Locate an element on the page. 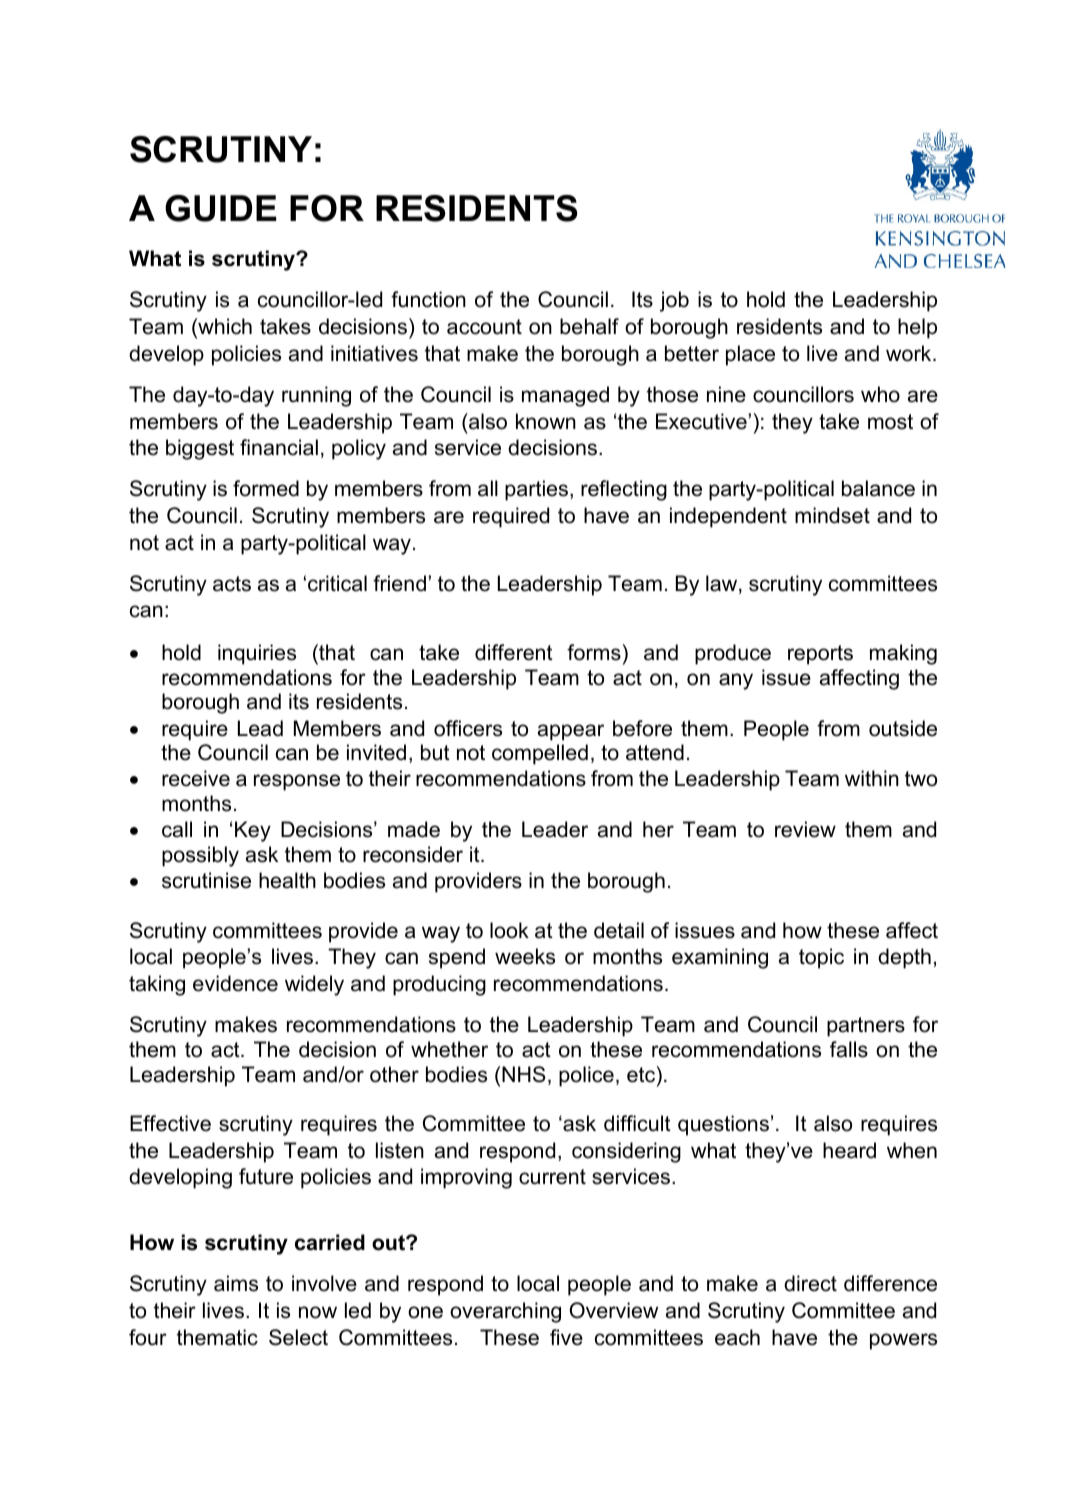 The height and width of the page is (1509, 1067). NHS is located at coordinates (524, 1074).
